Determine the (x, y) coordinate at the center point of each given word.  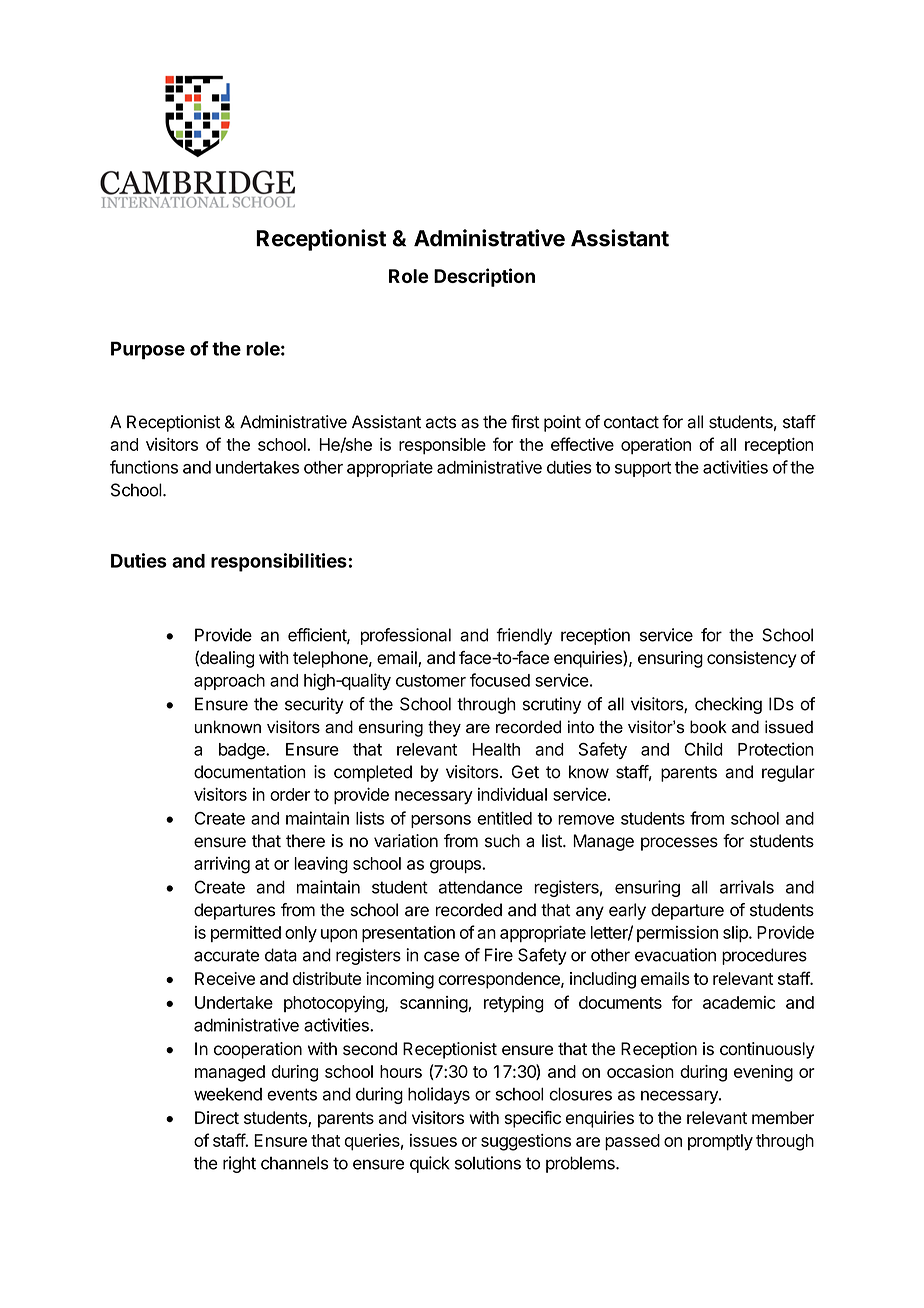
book (708, 727)
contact (631, 422)
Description (484, 277)
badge (243, 751)
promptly (720, 1142)
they (444, 728)
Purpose (148, 350)
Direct (217, 1117)
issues (433, 1140)
